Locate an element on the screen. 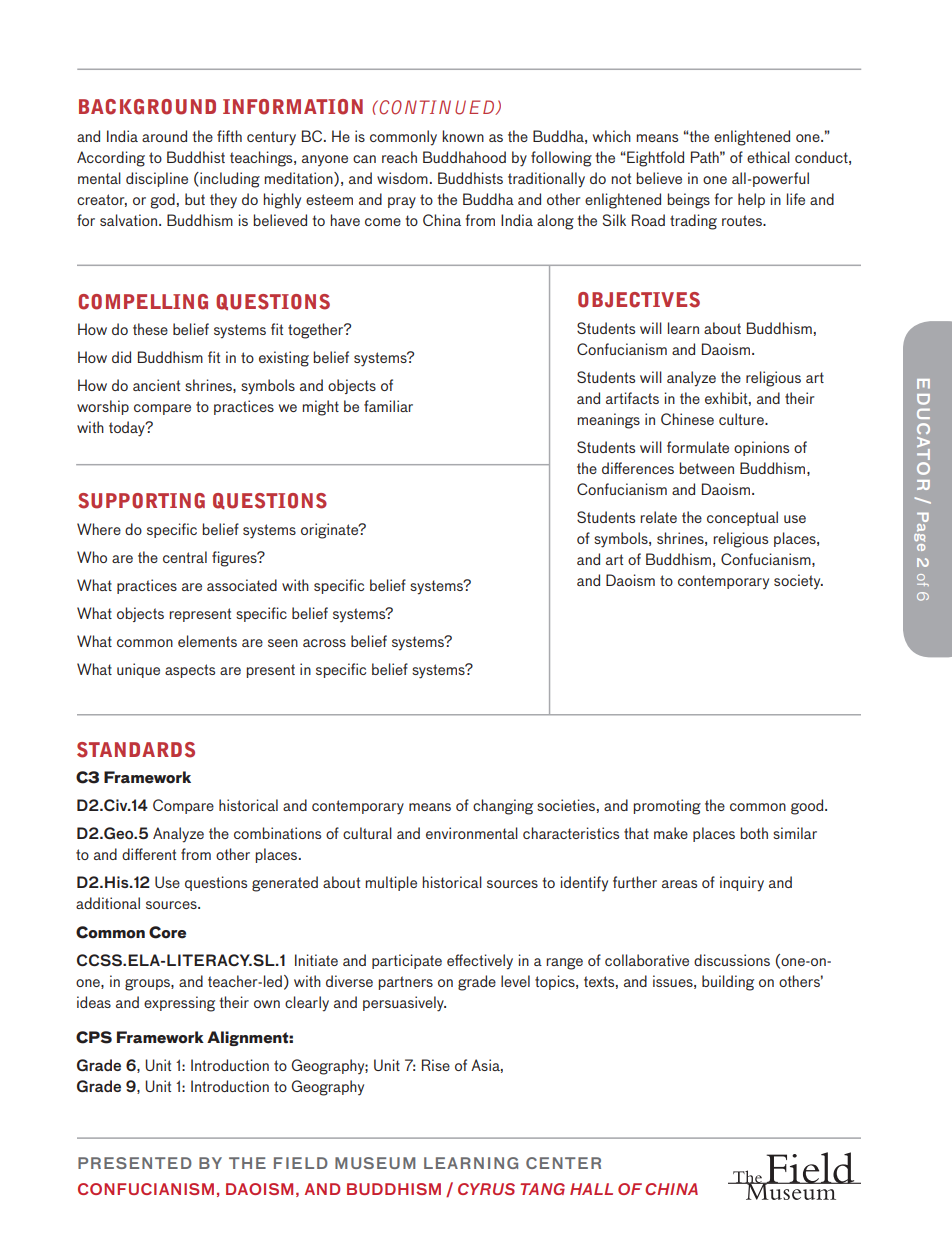 This screenshot has height=1233, width=952. around is located at coordinates (164, 136).
